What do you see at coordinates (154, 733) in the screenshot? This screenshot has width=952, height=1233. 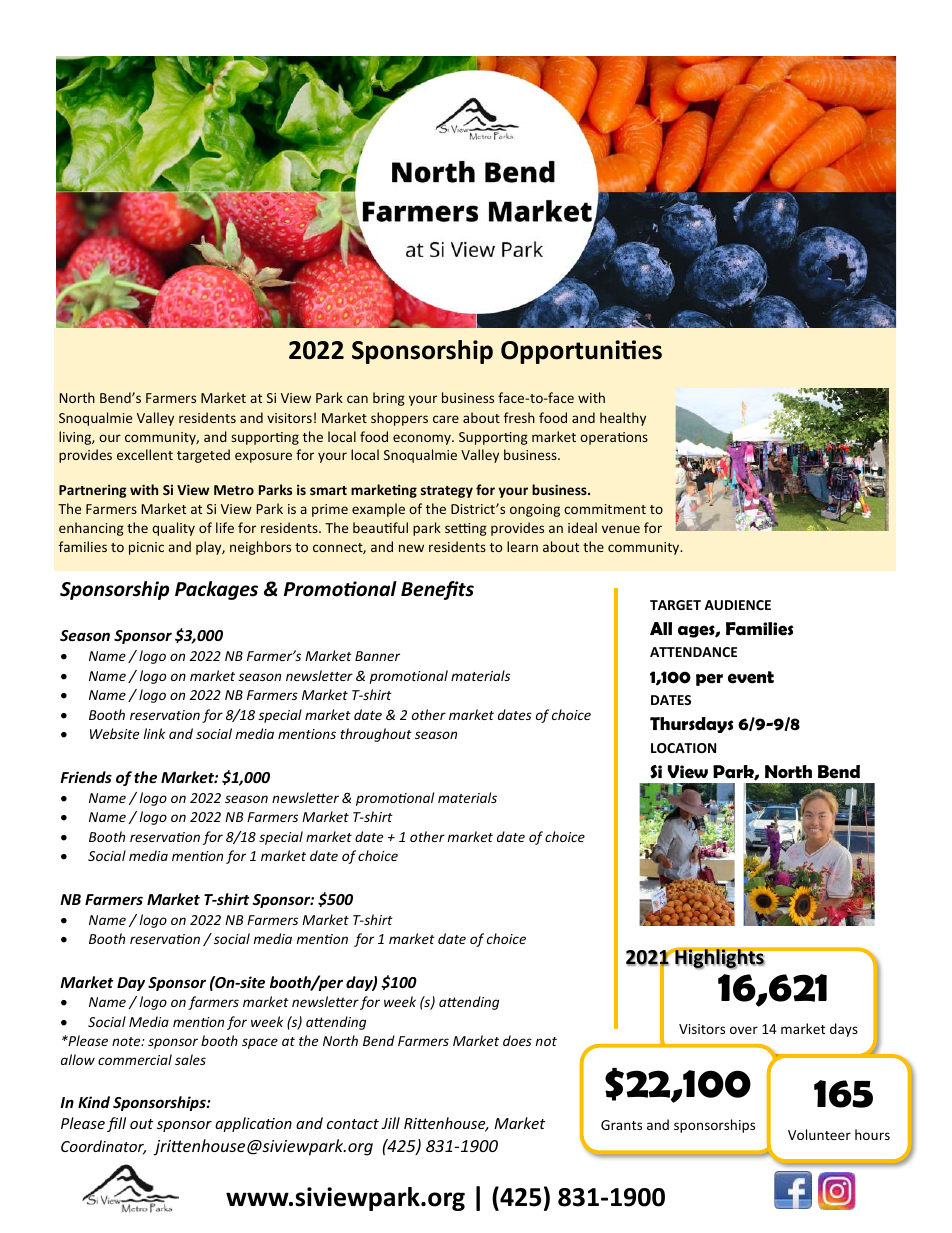 I see `link` at bounding box center [154, 733].
